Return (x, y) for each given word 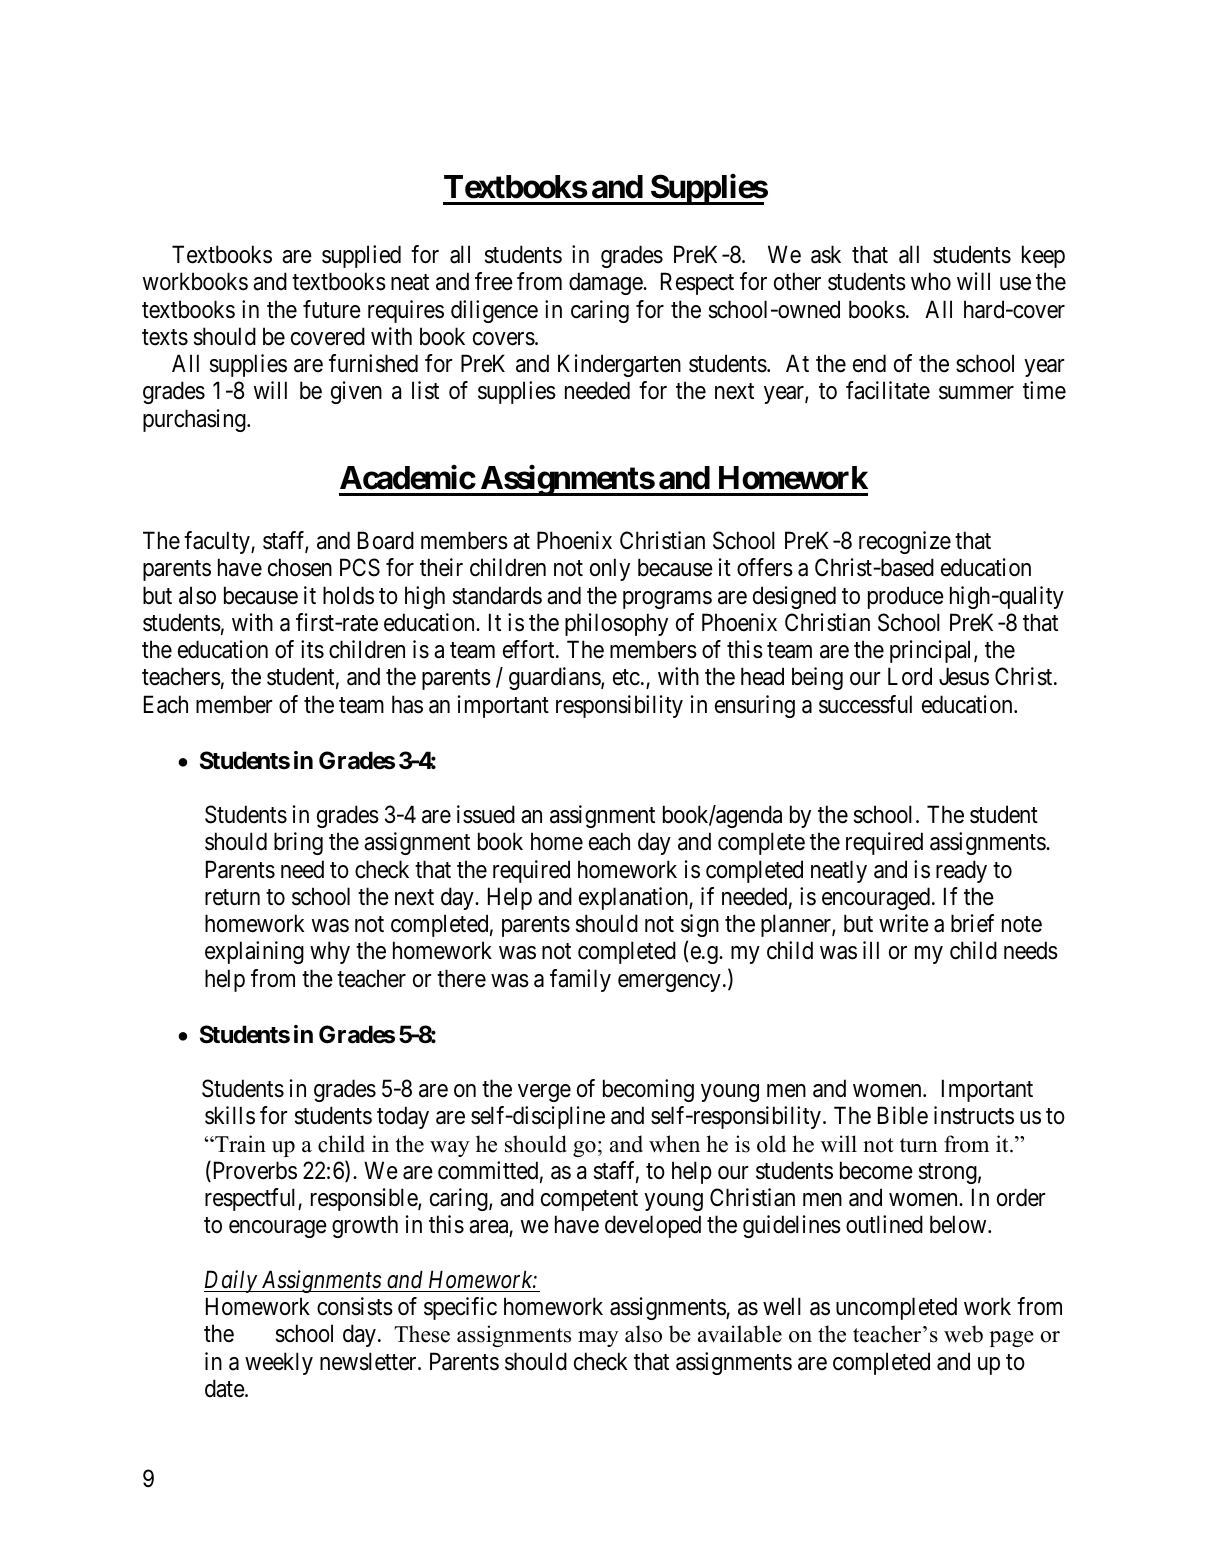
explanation (634, 898)
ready (961, 871)
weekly (279, 1363)
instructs (974, 1115)
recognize (905, 542)
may (598, 1339)
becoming (648, 1090)
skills (230, 1115)
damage (606, 283)
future (332, 309)
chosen (300, 567)
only (610, 569)
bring (298, 843)
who (931, 281)
